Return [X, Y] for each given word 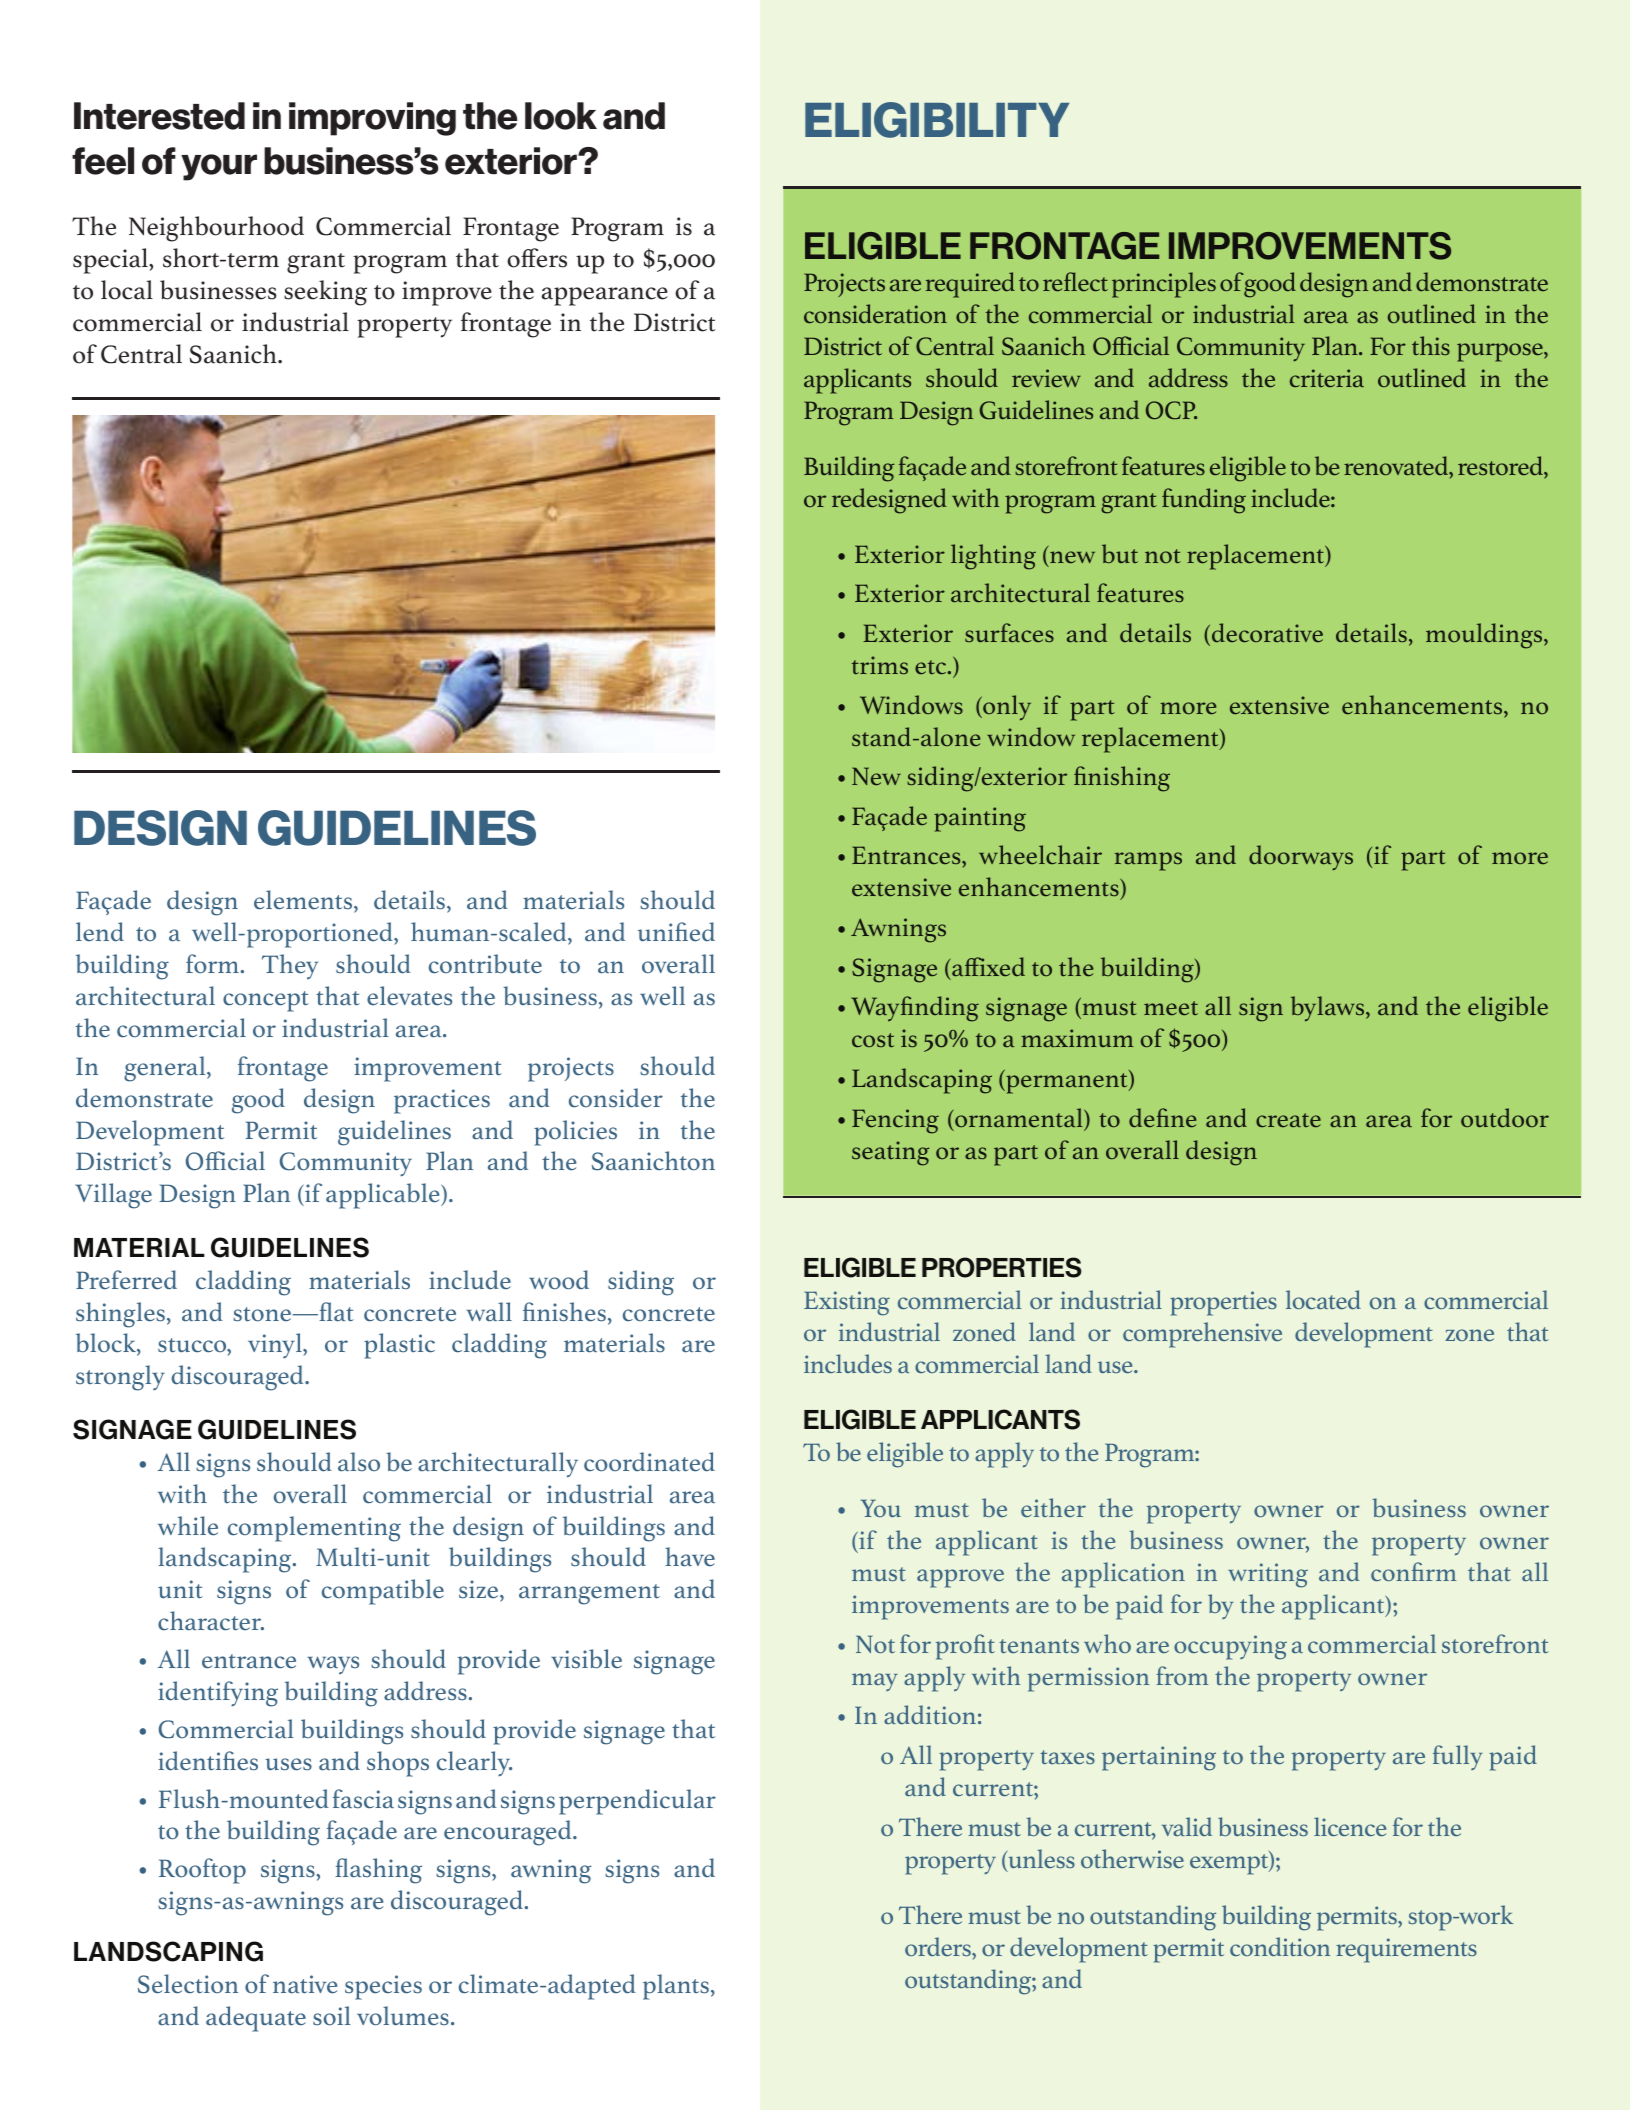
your [219, 167]
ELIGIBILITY [937, 120]
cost [873, 1040]
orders [939, 1946]
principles [1164, 285]
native [305, 1984]
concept [266, 1001]
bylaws [1329, 1009]
